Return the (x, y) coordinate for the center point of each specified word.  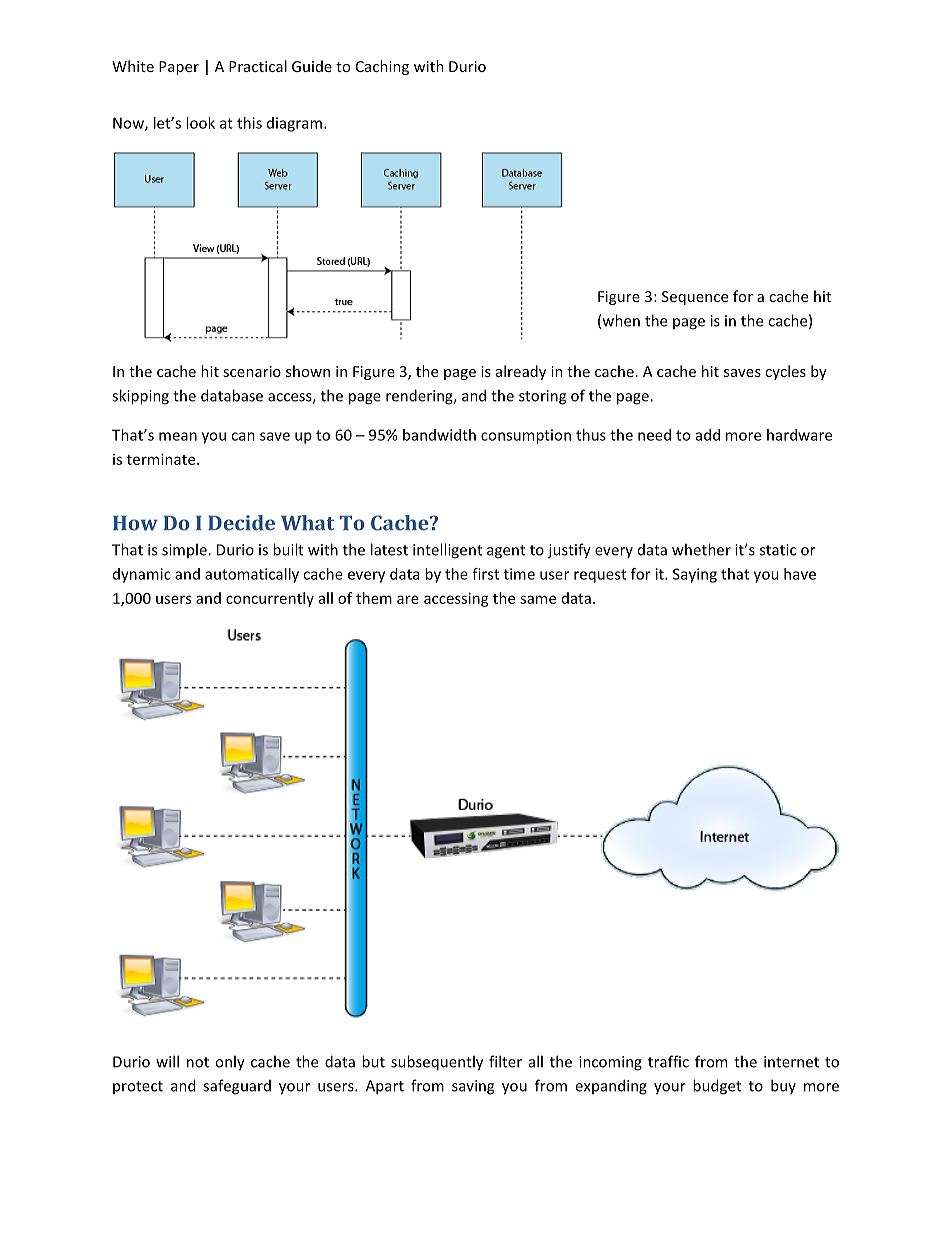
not (198, 1062)
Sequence (695, 298)
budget (717, 1087)
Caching (382, 67)
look (200, 123)
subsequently (437, 1063)
